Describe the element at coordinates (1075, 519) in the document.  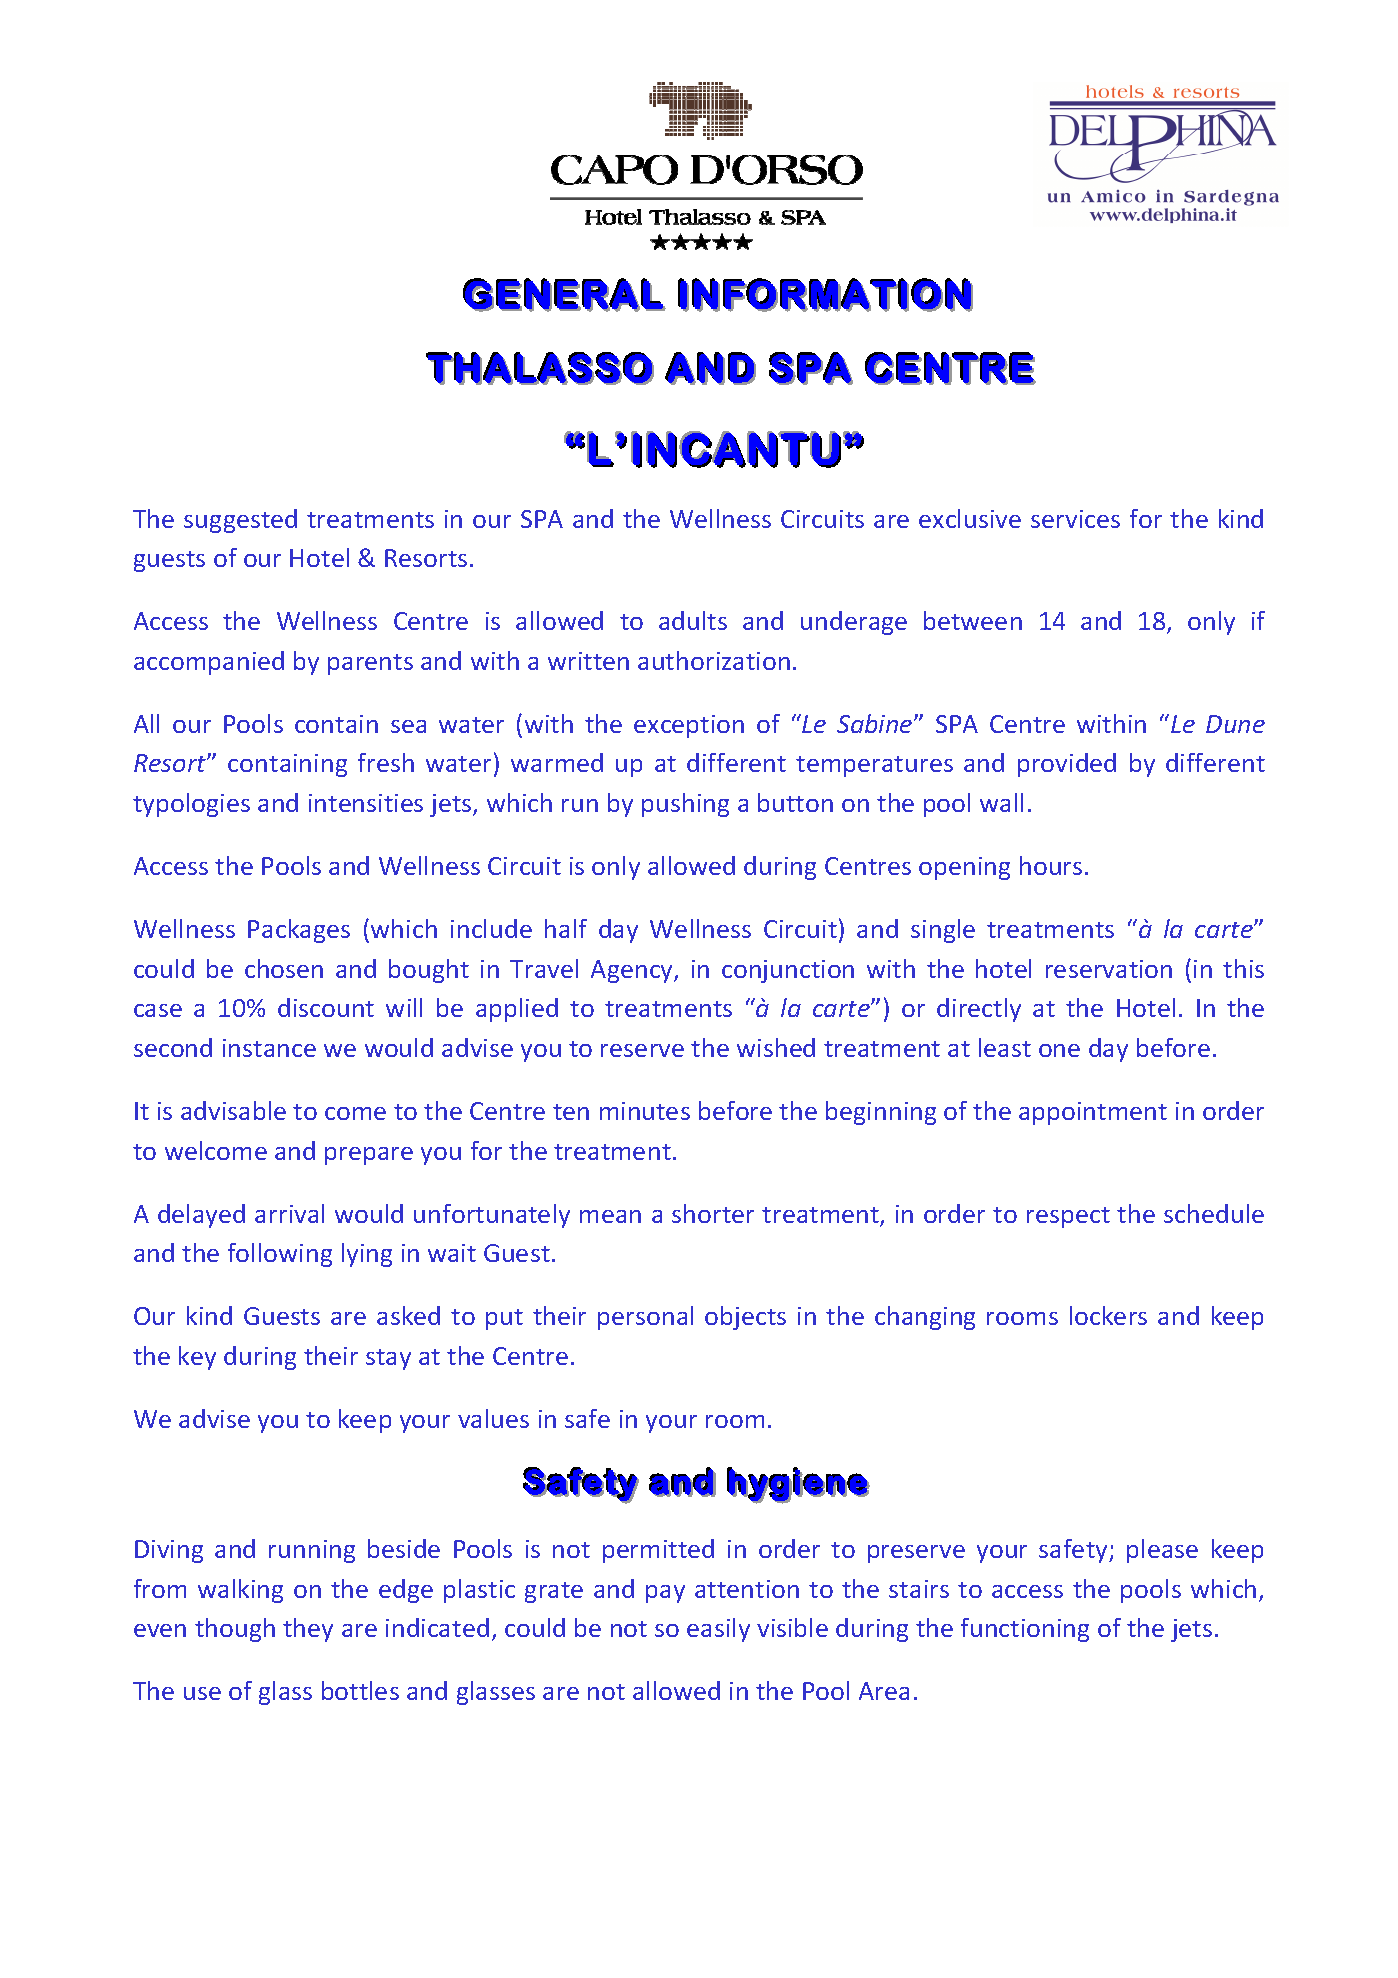
I see `services` at that location.
